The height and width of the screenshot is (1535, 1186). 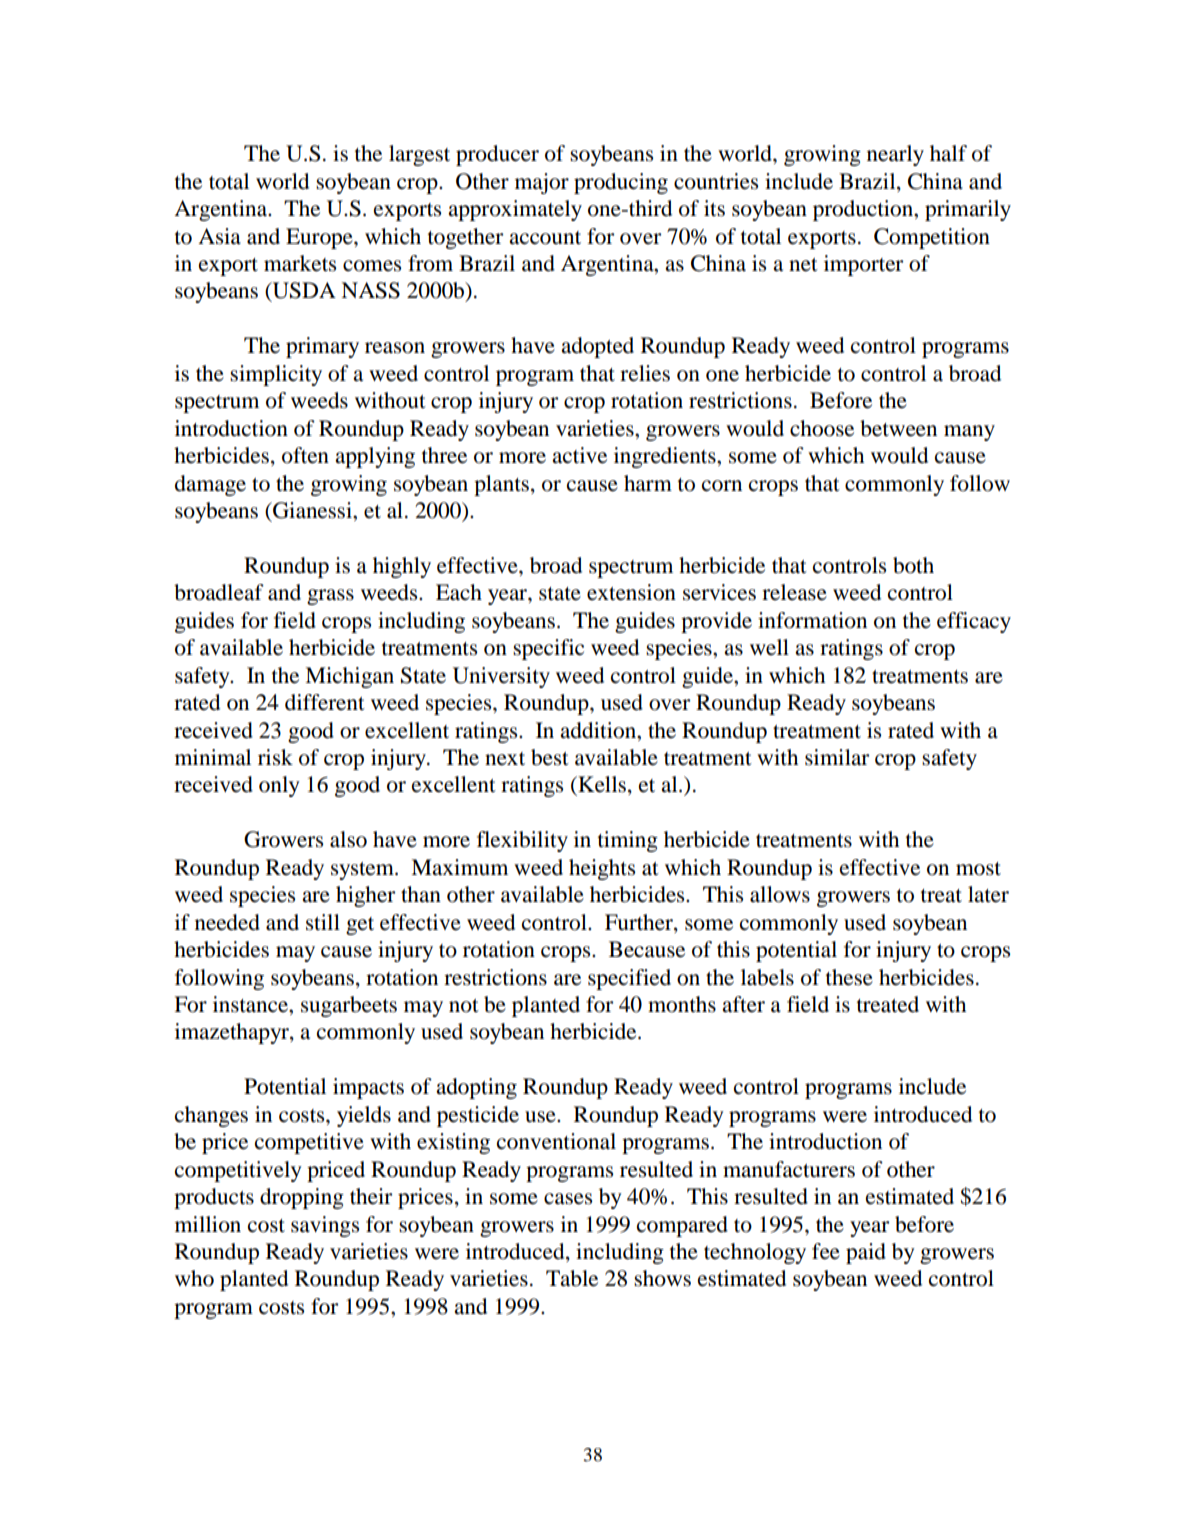 I want to click on nearly, so click(x=895, y=155).
